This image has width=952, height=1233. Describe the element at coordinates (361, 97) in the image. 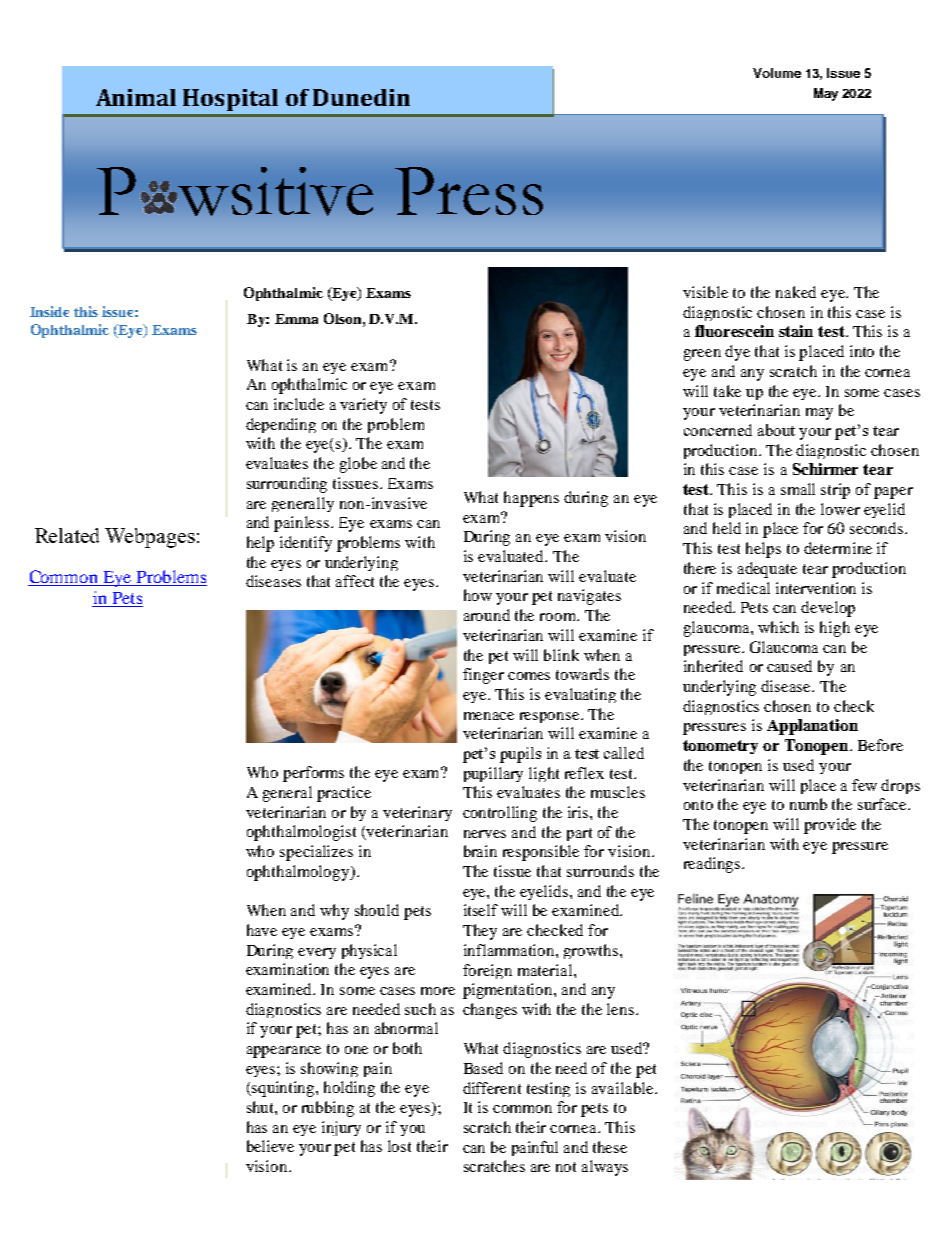

I see `Dunedin` at that location.
